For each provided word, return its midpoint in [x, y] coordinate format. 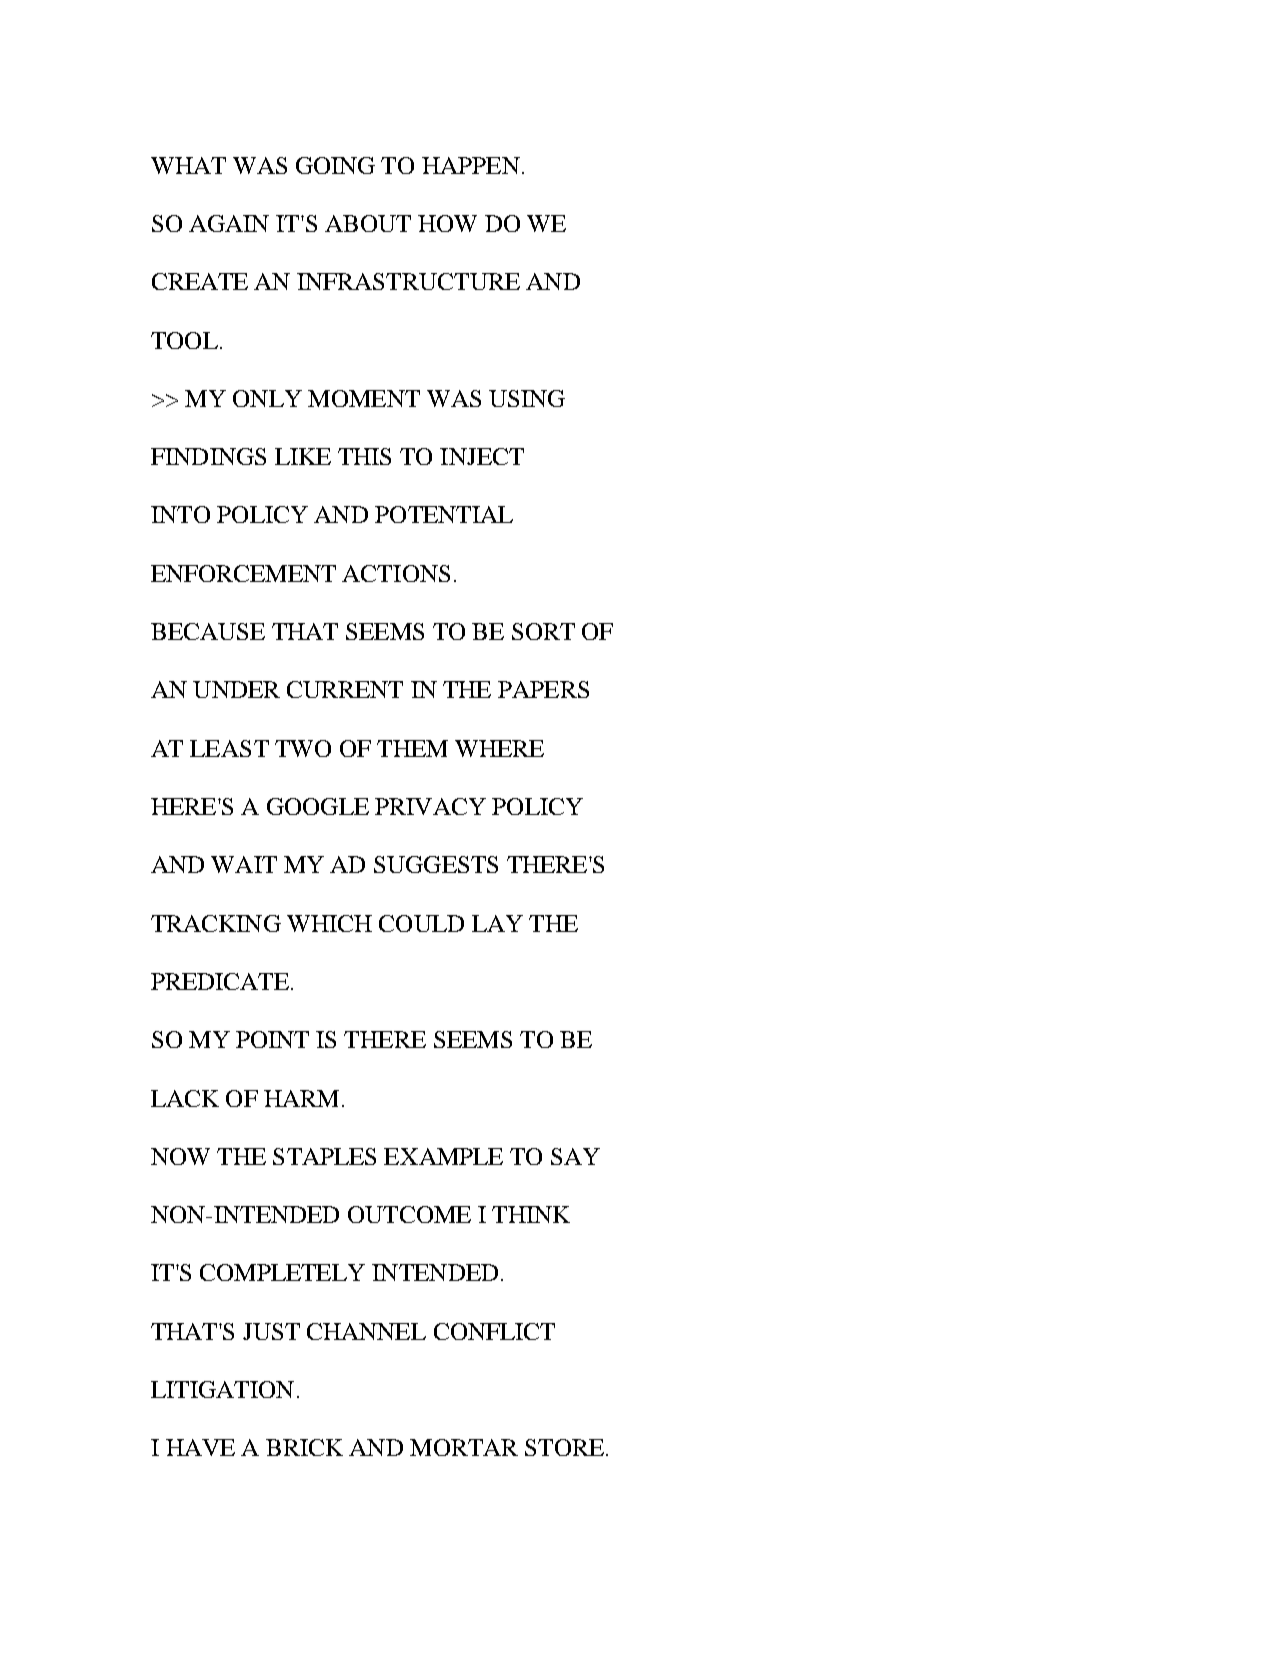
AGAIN [229, 223]
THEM [412, 748]
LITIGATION [222, 1389]
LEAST [229, 748]
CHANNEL [366, 1331]
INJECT [482, 456]
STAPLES [324, 1156]
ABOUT [368, 223]
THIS [364, 456]
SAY [575, 1156]
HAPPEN [471, 165]
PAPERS [543, 689]
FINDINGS [208, 456]
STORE [564, 1447]
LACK [185, 1098]
